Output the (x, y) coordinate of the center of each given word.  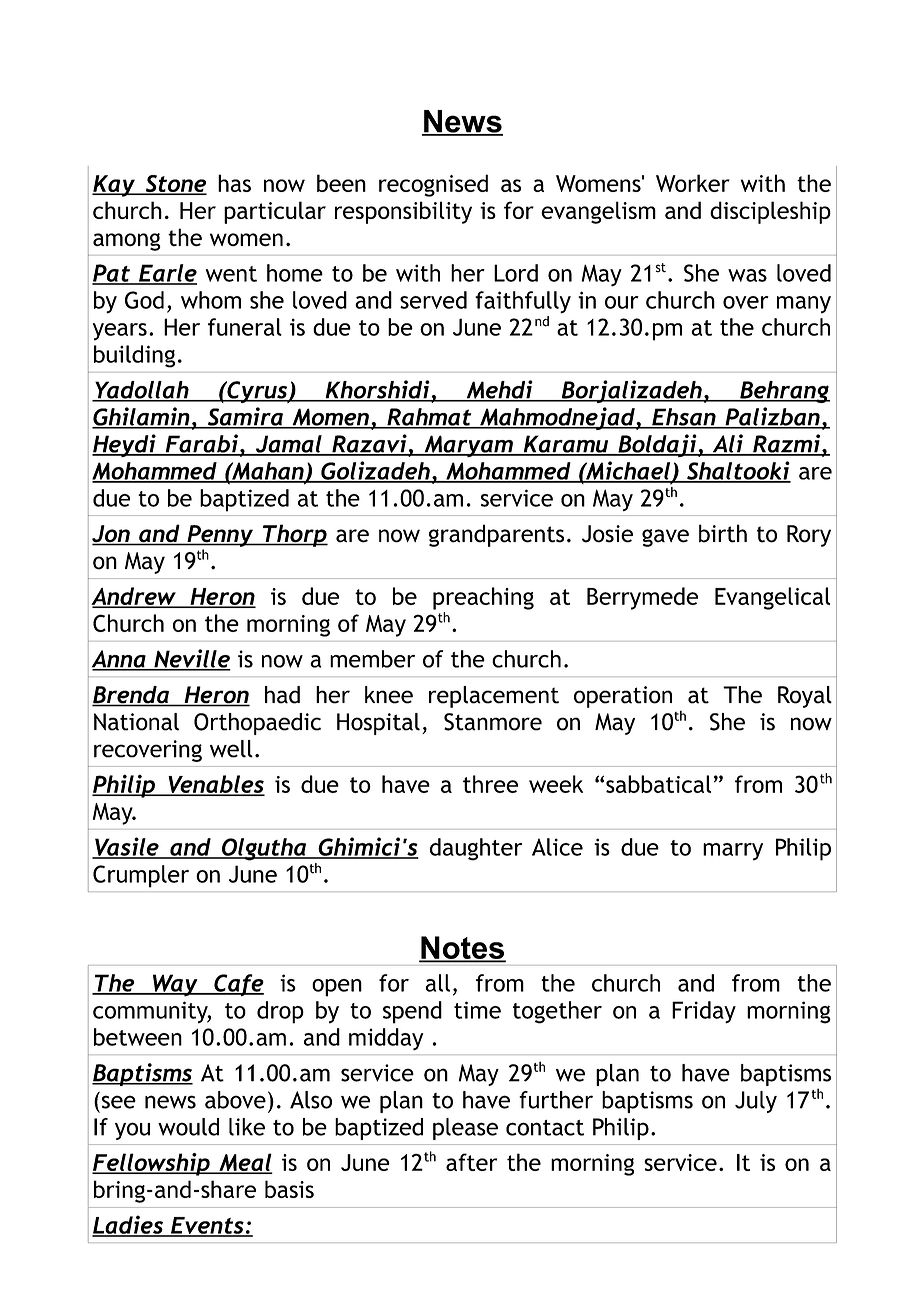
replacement (494, 697)
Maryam (468, 446)
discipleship (770, 212)
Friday (704, 1012)
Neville (191, 659)
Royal (805, 697)
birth (723, 533)
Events (207, 1226)
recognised (433, 185)
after (471, 1162)
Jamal (289, 445)
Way (175, 985)
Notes (462, 948)
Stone (175, 185)
